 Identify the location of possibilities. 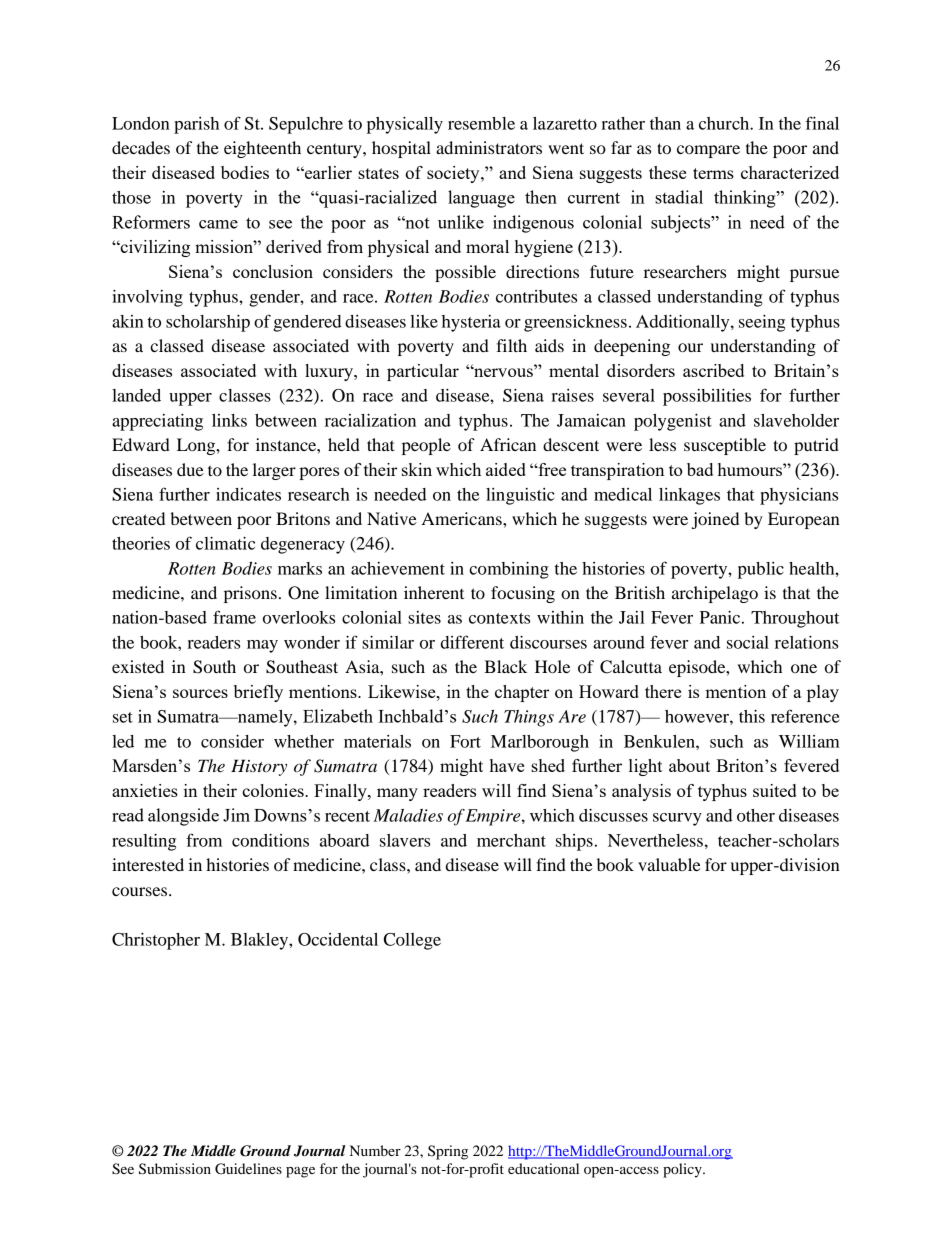
(707, 397).
